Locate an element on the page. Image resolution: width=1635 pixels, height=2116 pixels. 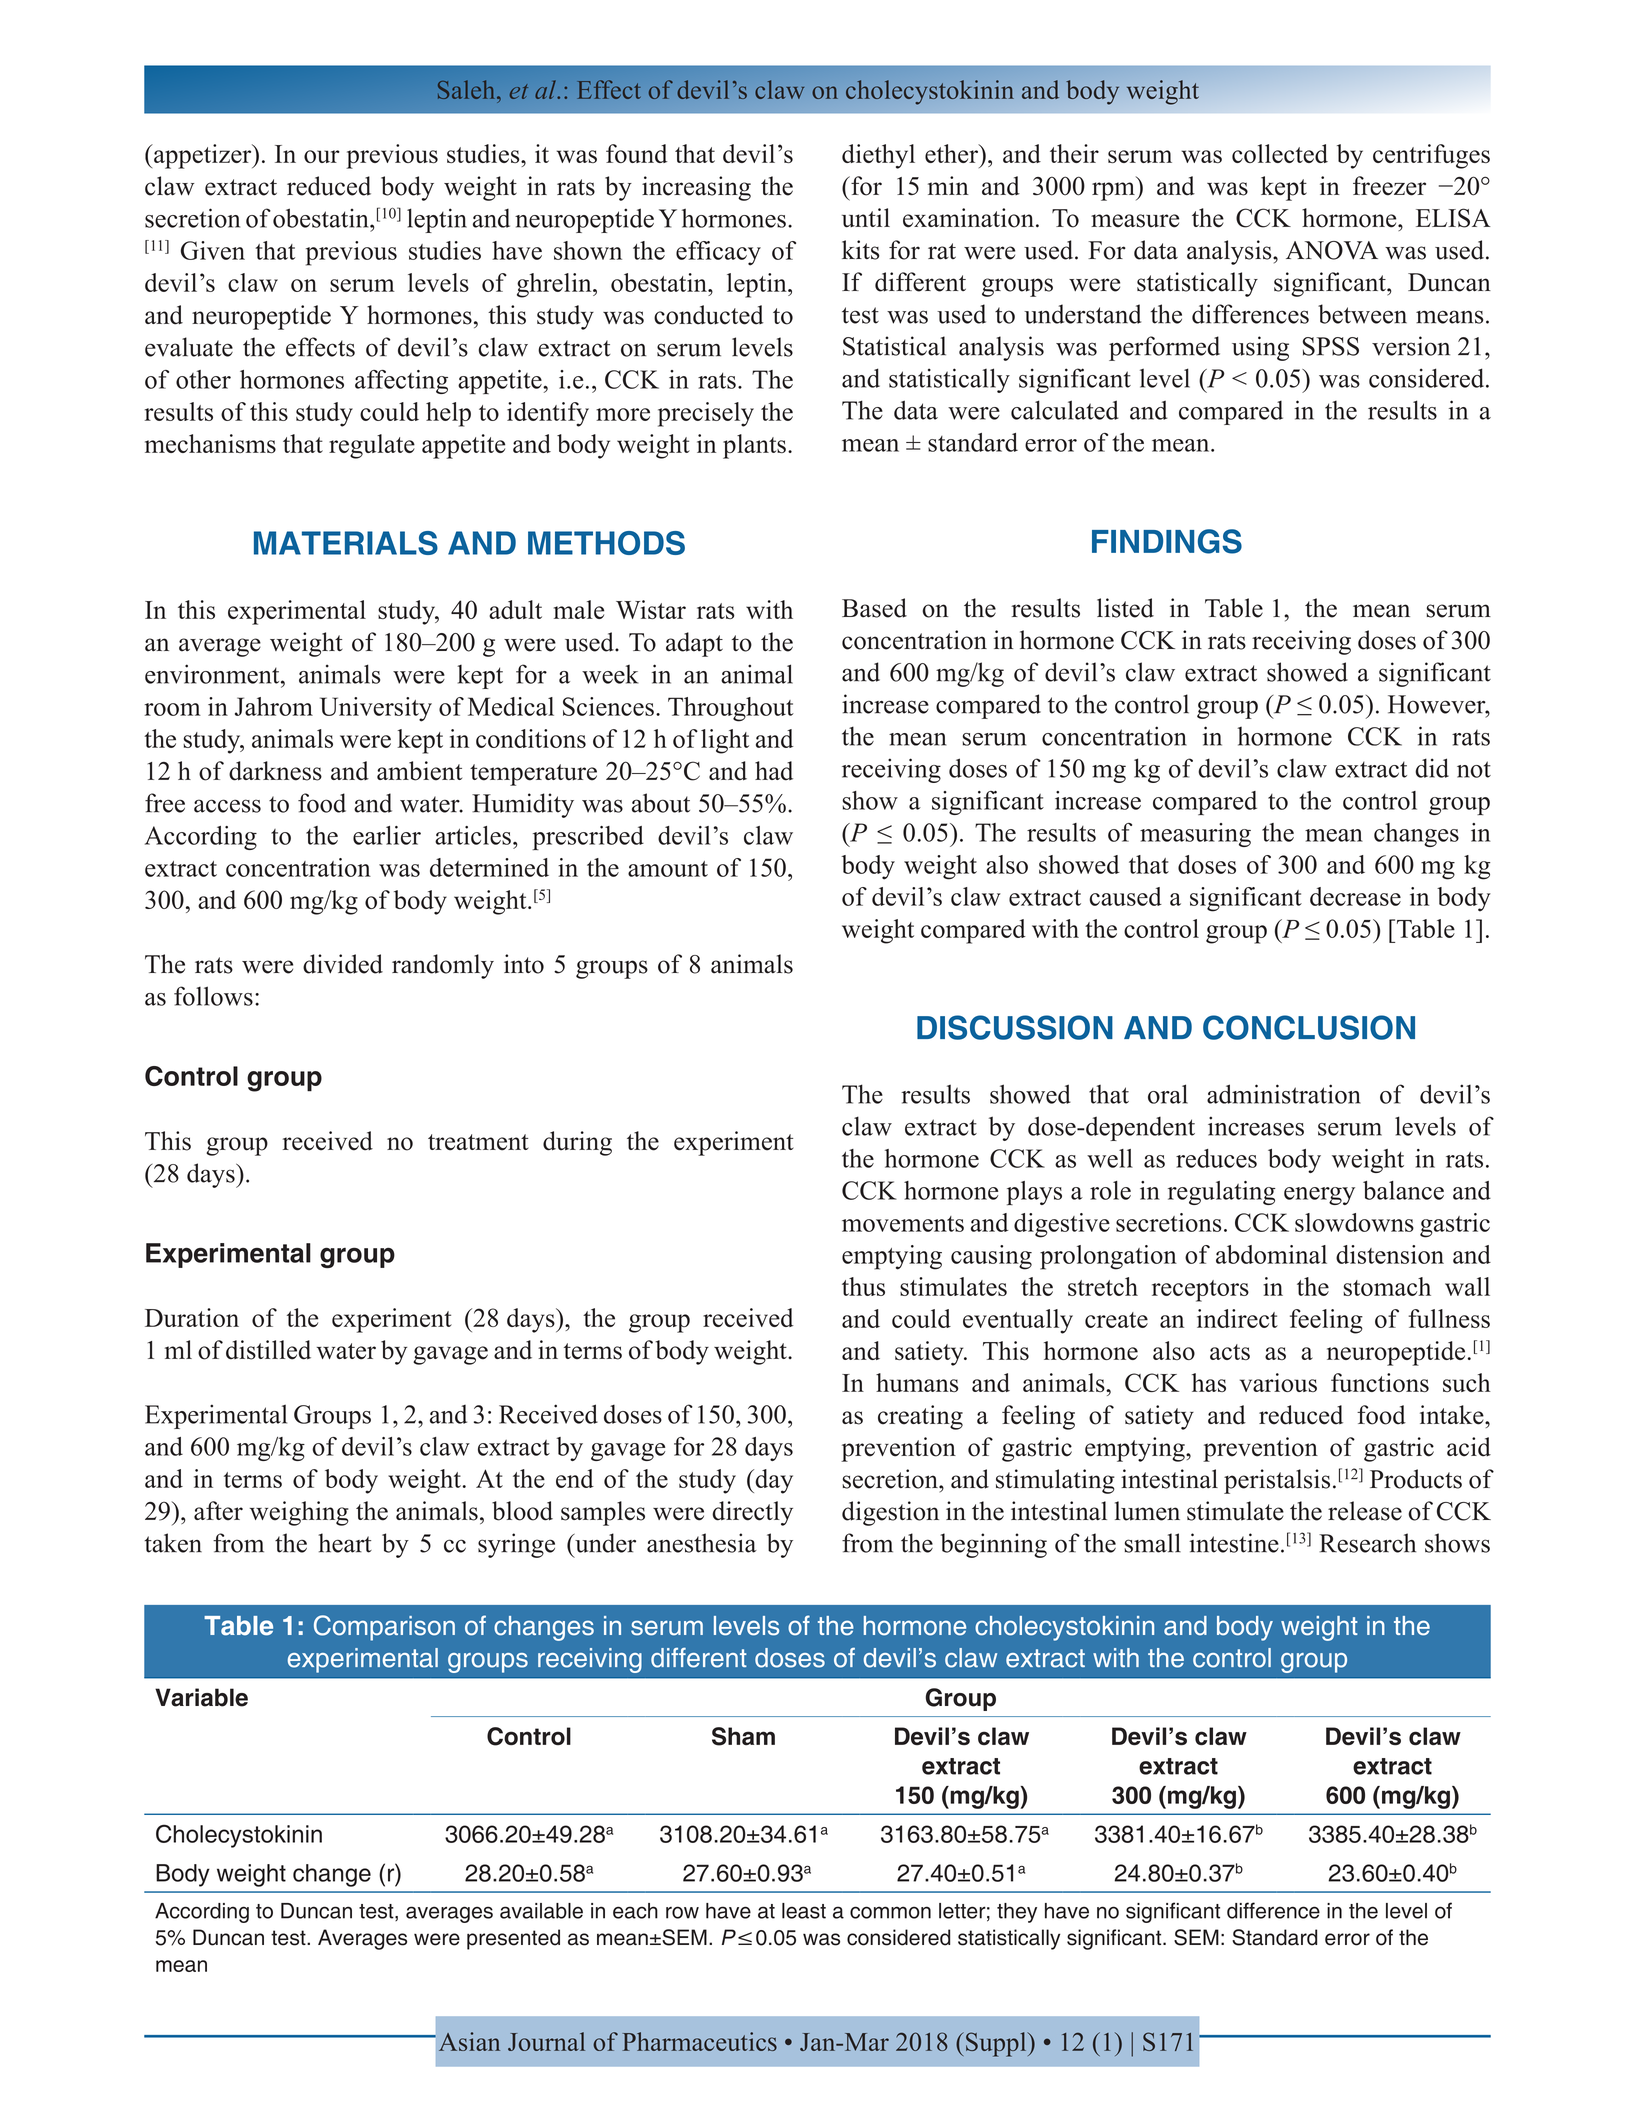
Asian is located at coordinates (469, 2041).
